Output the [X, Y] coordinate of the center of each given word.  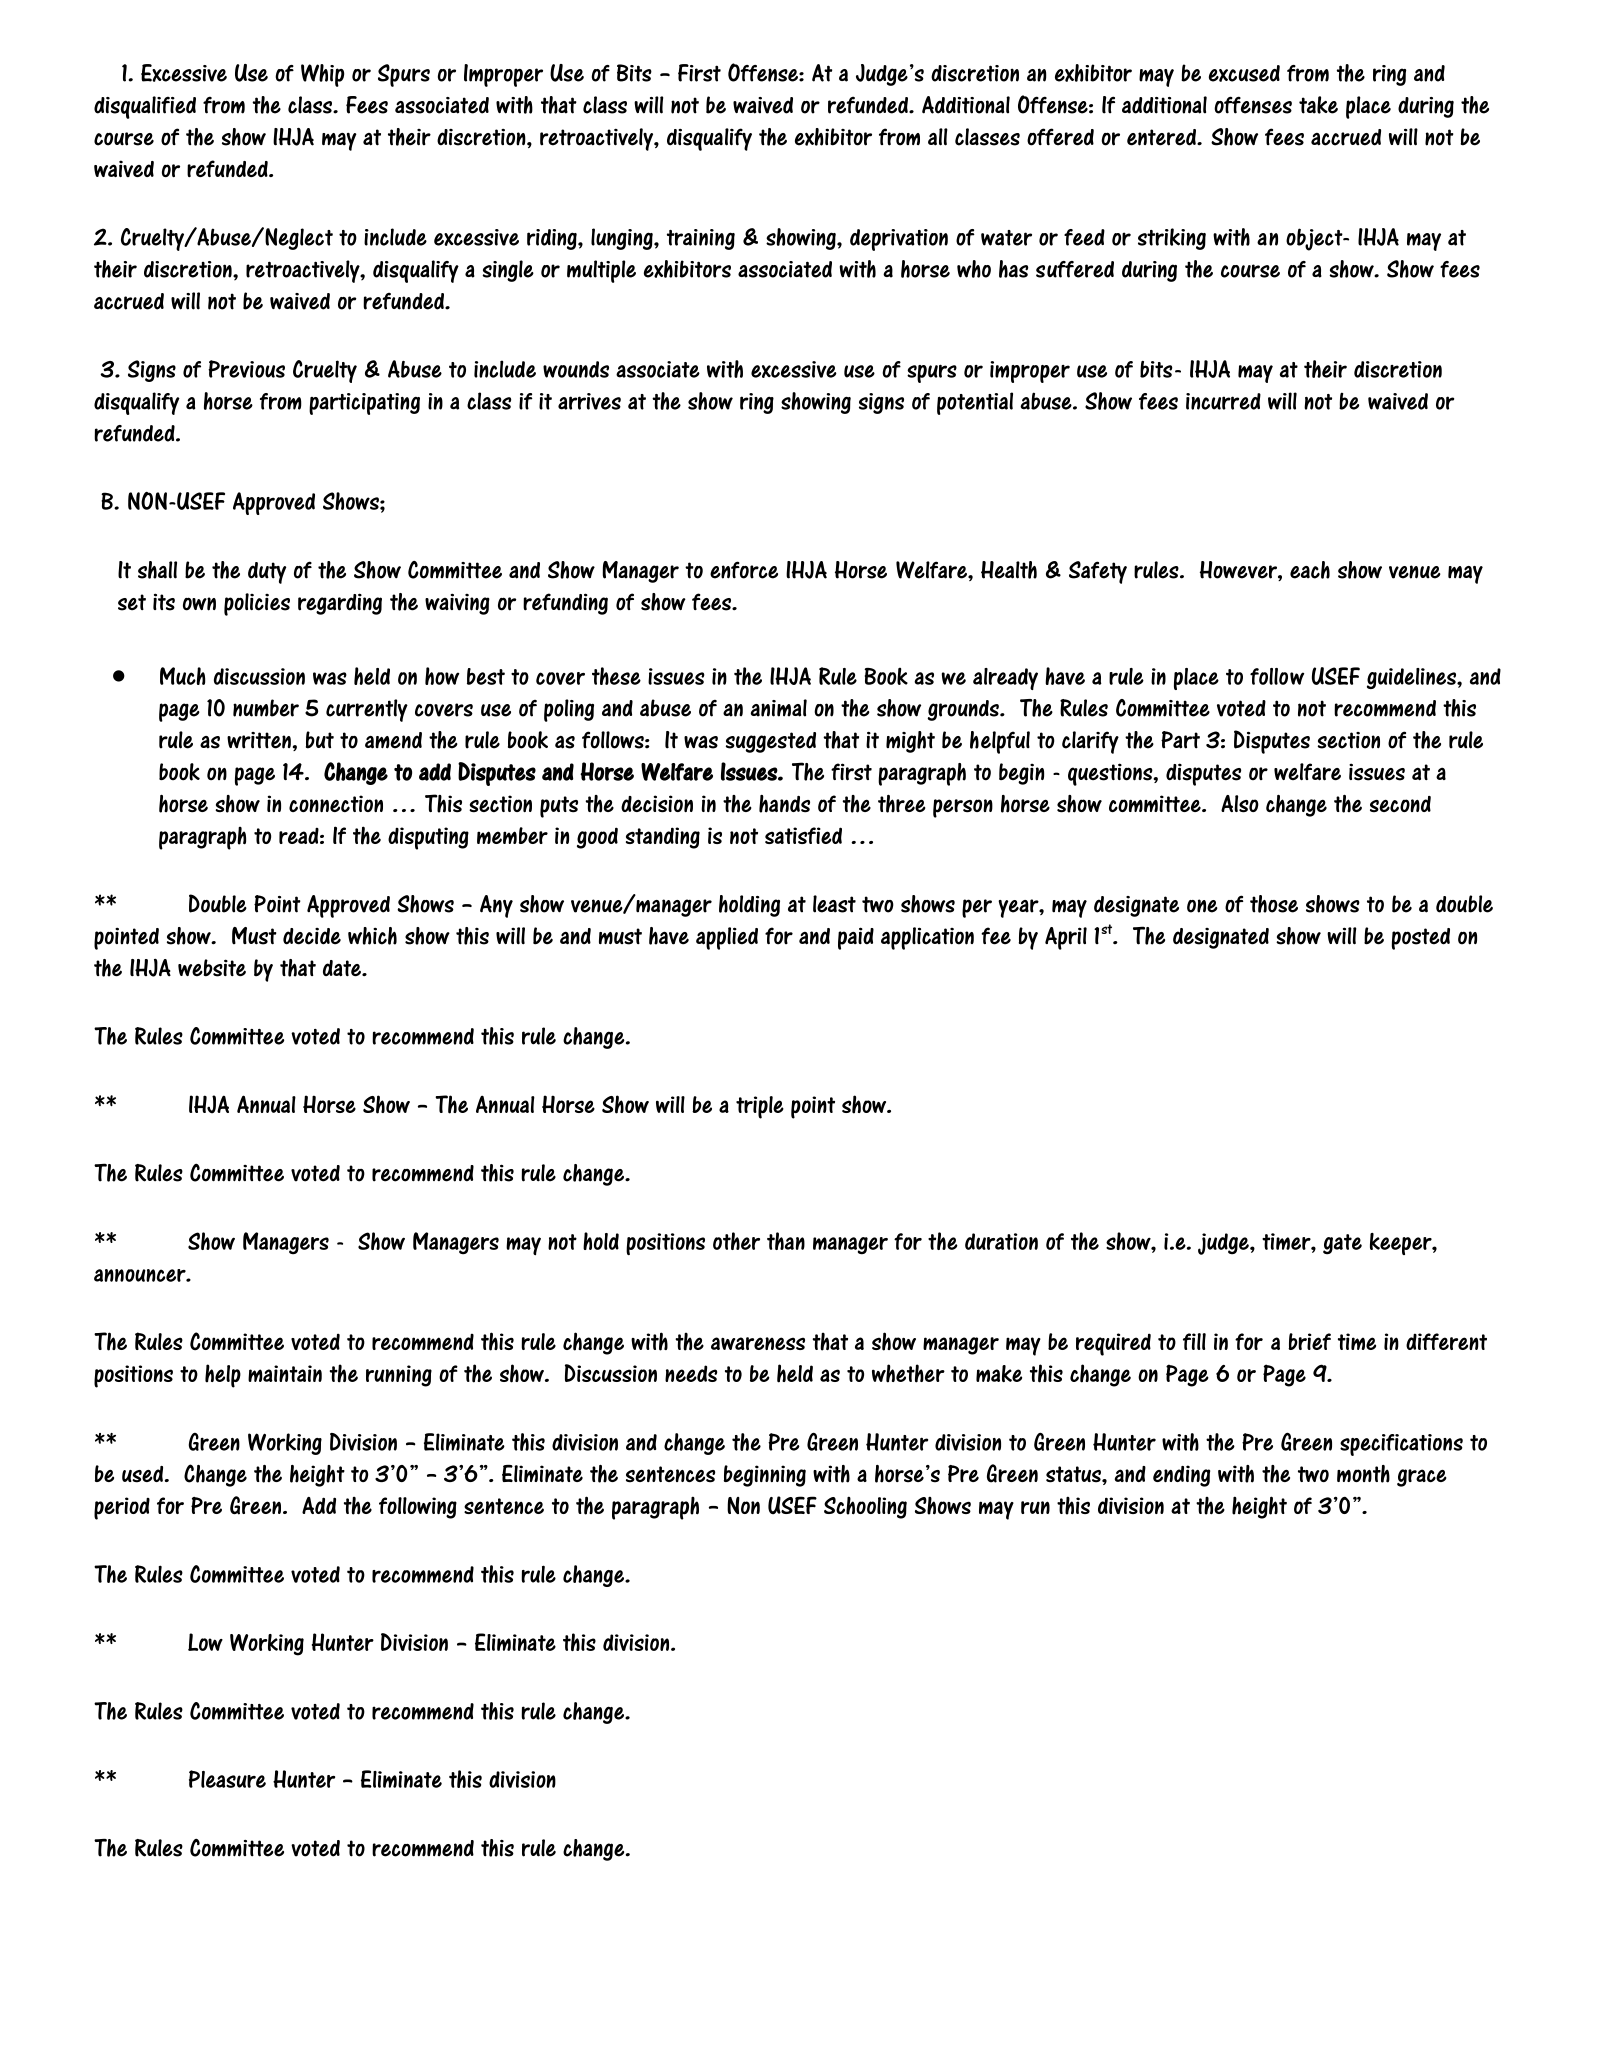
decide [312, 936]
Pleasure [227, 1779]
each [1310, 570]
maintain [285, 1373]
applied [727, 938]
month [1363, 1474]
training [701, 239]
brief [1309, 1341]
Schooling [865, 1507]
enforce [744, 570]
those [1274, 904]
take [1318, 105]
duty [267, 573]
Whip [322, 75]
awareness [758, 1343]
